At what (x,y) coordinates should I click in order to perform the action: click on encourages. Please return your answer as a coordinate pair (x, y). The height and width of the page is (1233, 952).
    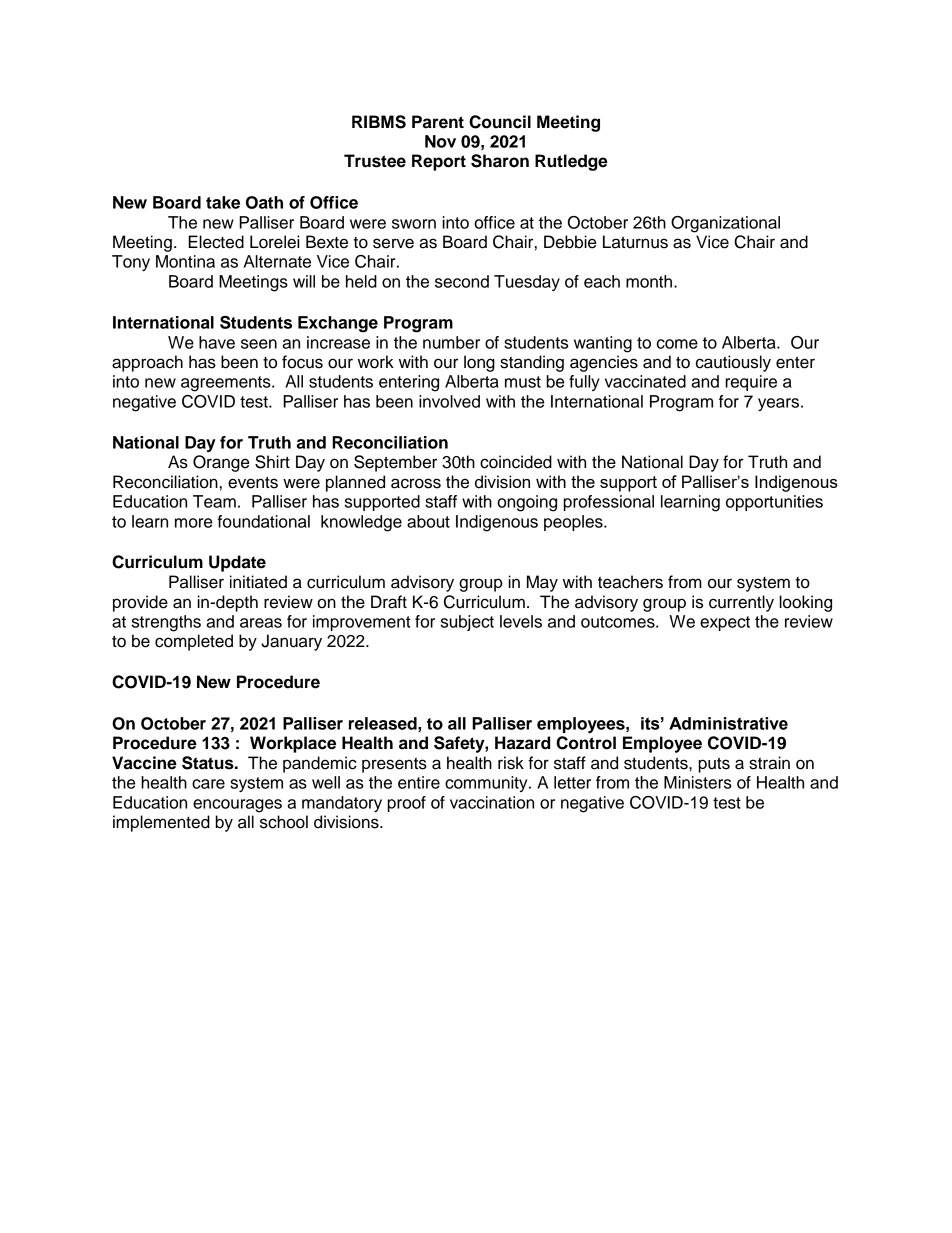
    Looking at the image, I should click on (237, 806).
